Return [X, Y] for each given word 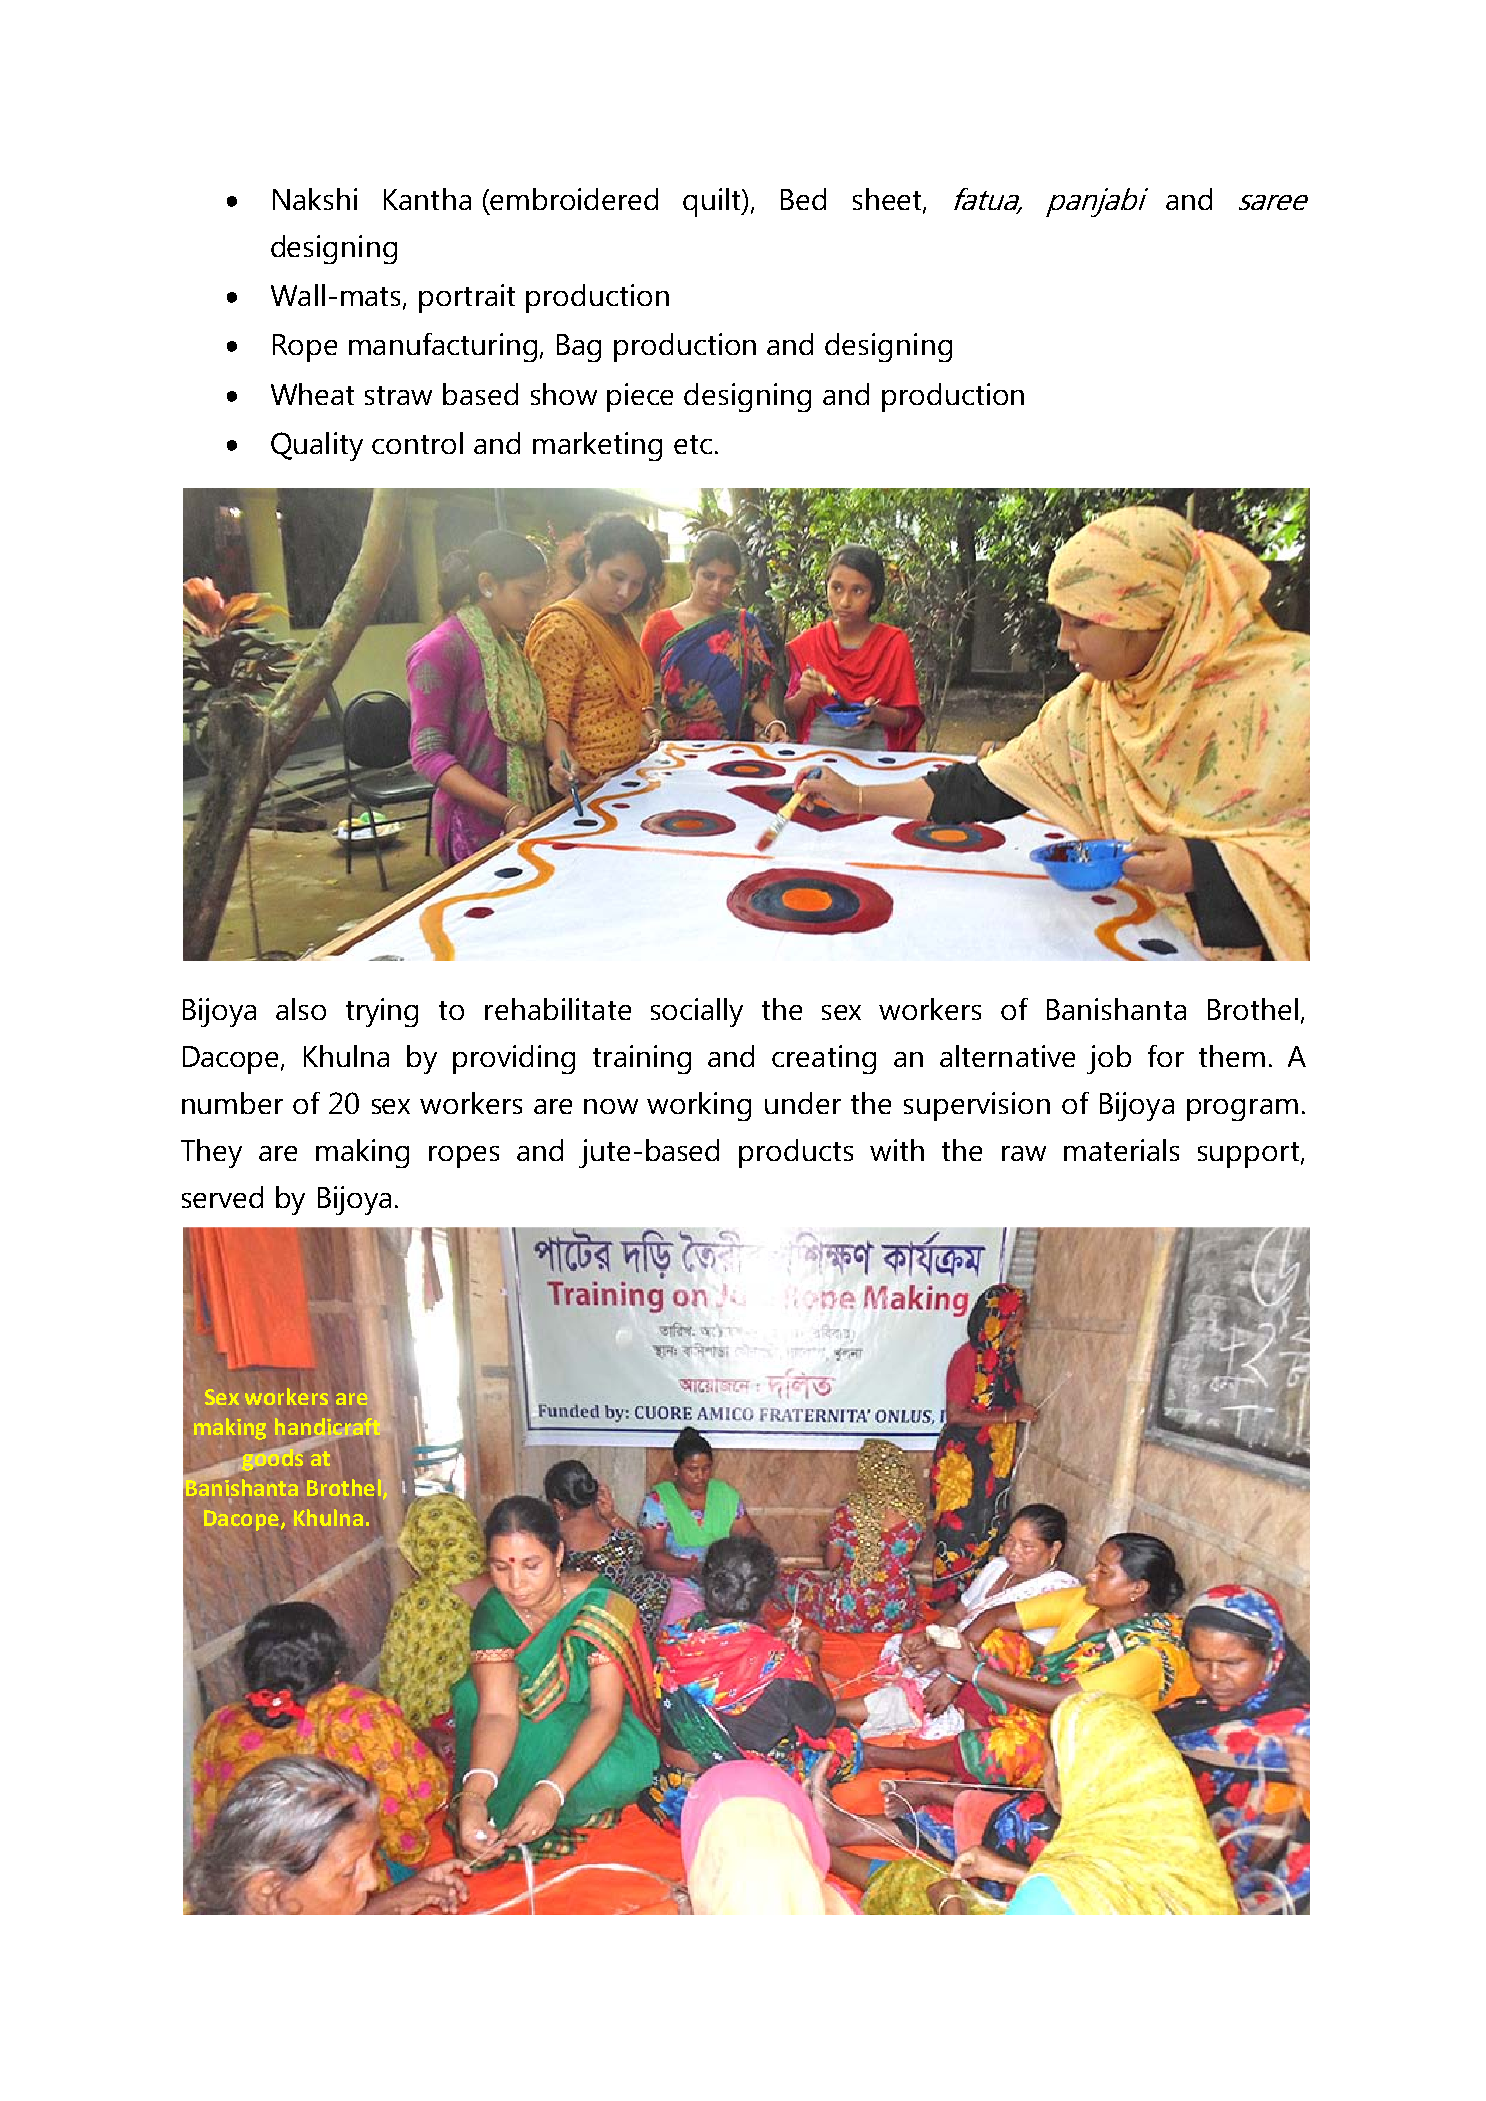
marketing [597, 446]
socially [697, 1012]
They [211, 1153]
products [796, 1153]
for [1166, 1056]
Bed [803, 199]
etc [693, 444]
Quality [317, 446]
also [301, 1009]
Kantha [427, 199]
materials [1121, 1150]
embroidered [574, 199]
